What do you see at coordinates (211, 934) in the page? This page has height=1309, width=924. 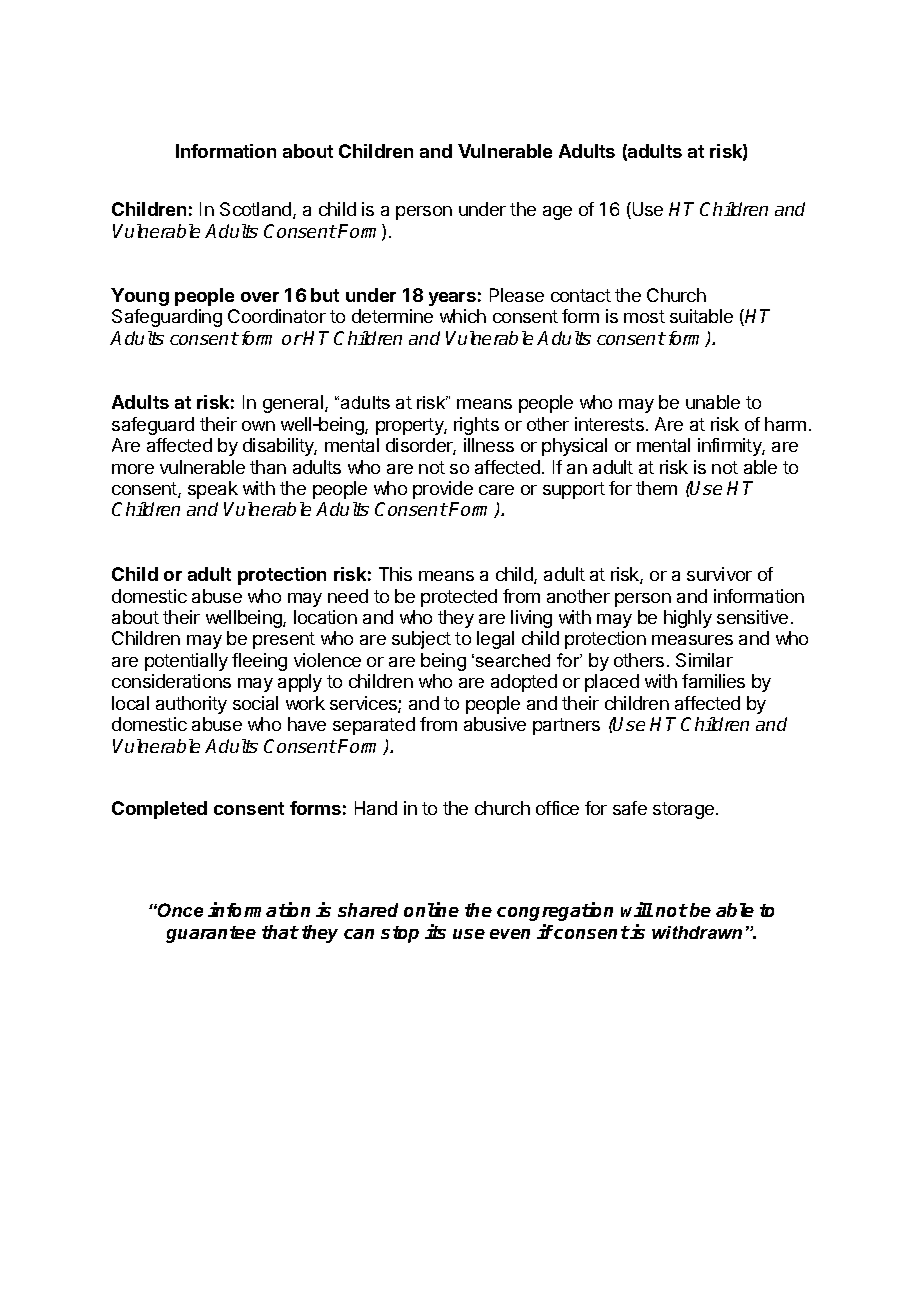 I see `guarantee` at bounding box center [211, 934].
